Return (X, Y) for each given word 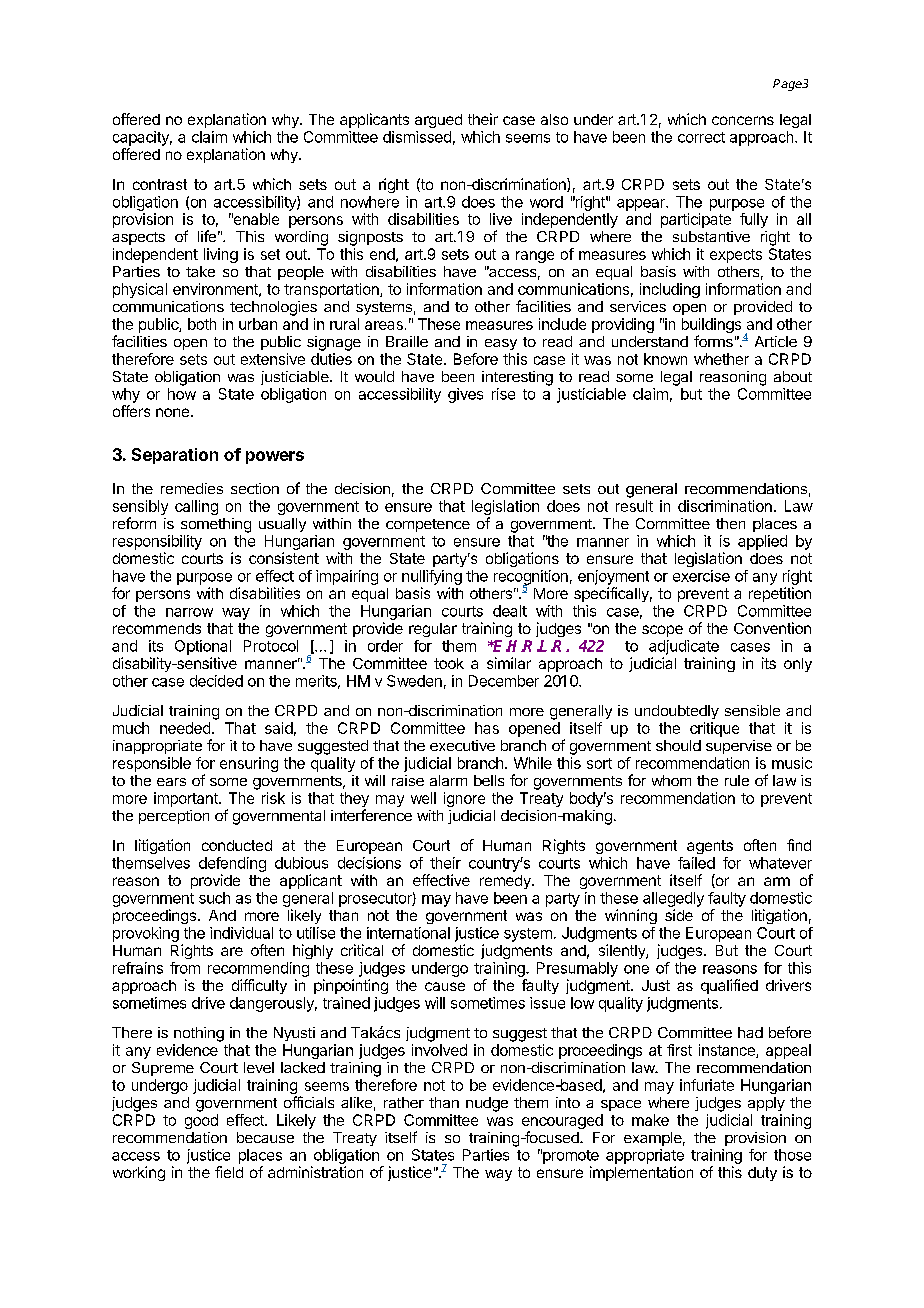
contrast (160, 184)
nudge (487, 1104)
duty (762, 1174)
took (449, 663)
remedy (506, 882)
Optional (203, 647)
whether (721, 359)
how (182, 394)
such (214, 898)
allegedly (673, 899)
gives (465, 395)
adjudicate (684, 647)
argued (438, 121)
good (201, 1121)
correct (701, 137)
